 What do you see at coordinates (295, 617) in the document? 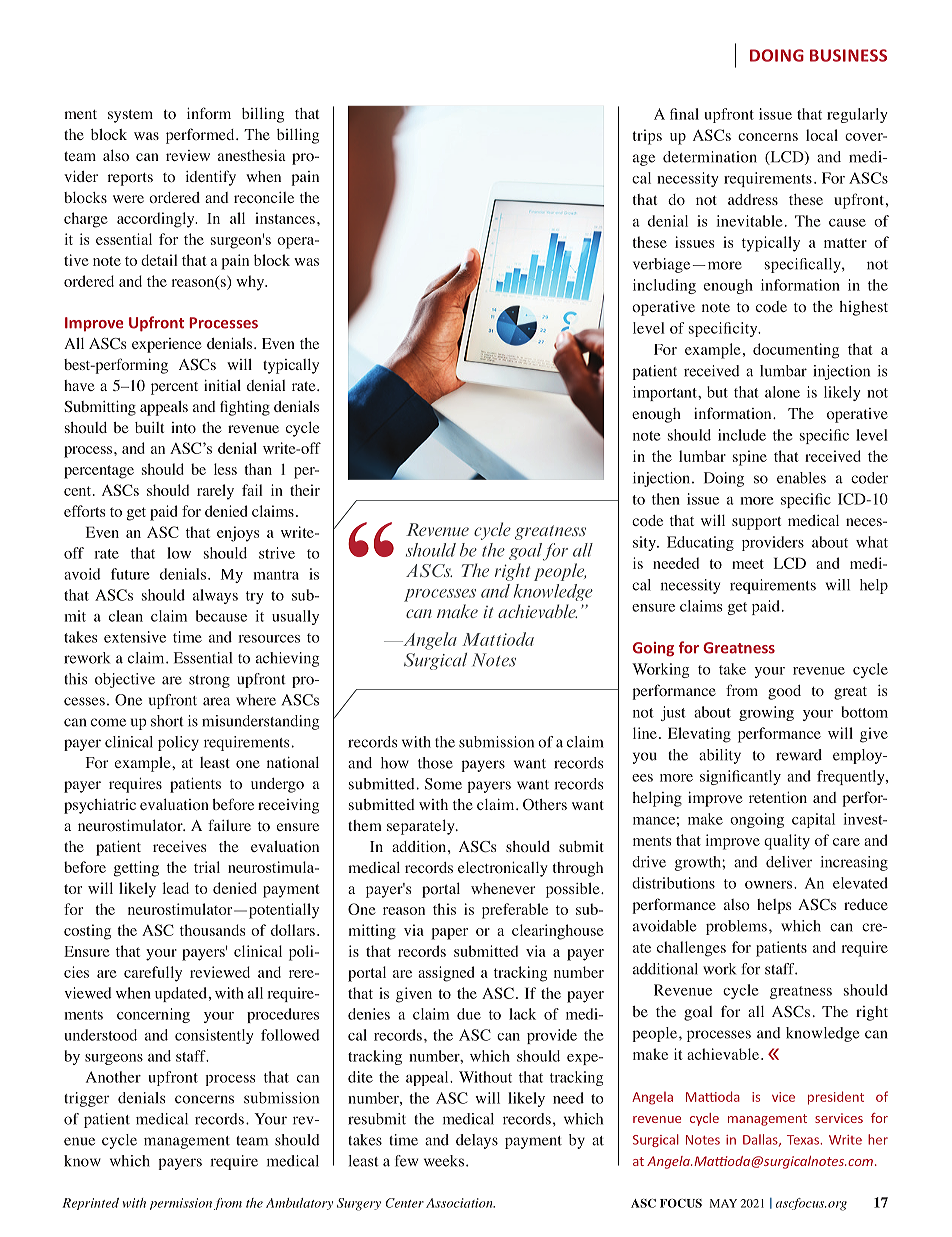
I see `usually` at bounding box center [295, 617].
